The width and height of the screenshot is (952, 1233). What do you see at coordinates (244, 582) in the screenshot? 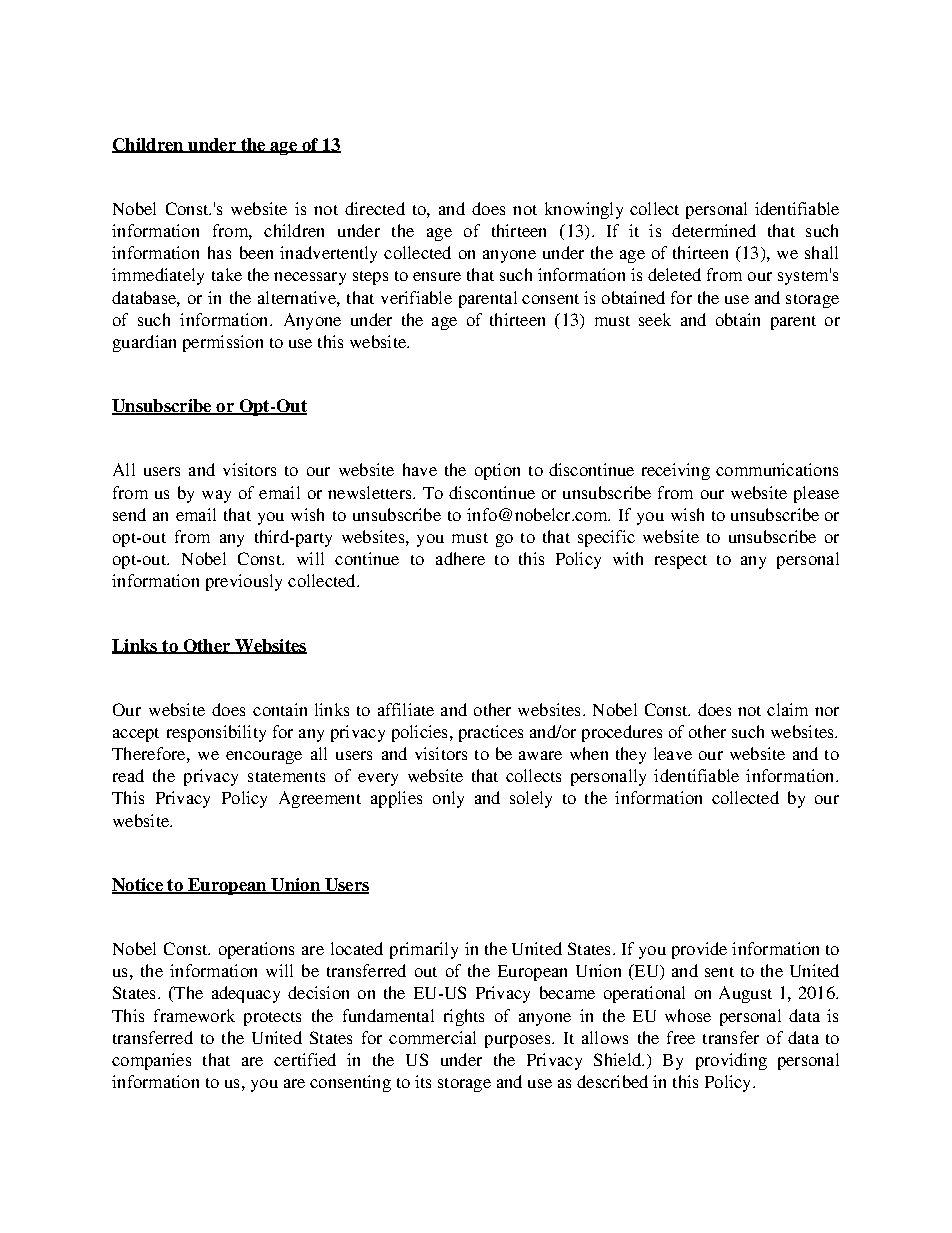
I see `previously` at bounding box center [244, 582].
